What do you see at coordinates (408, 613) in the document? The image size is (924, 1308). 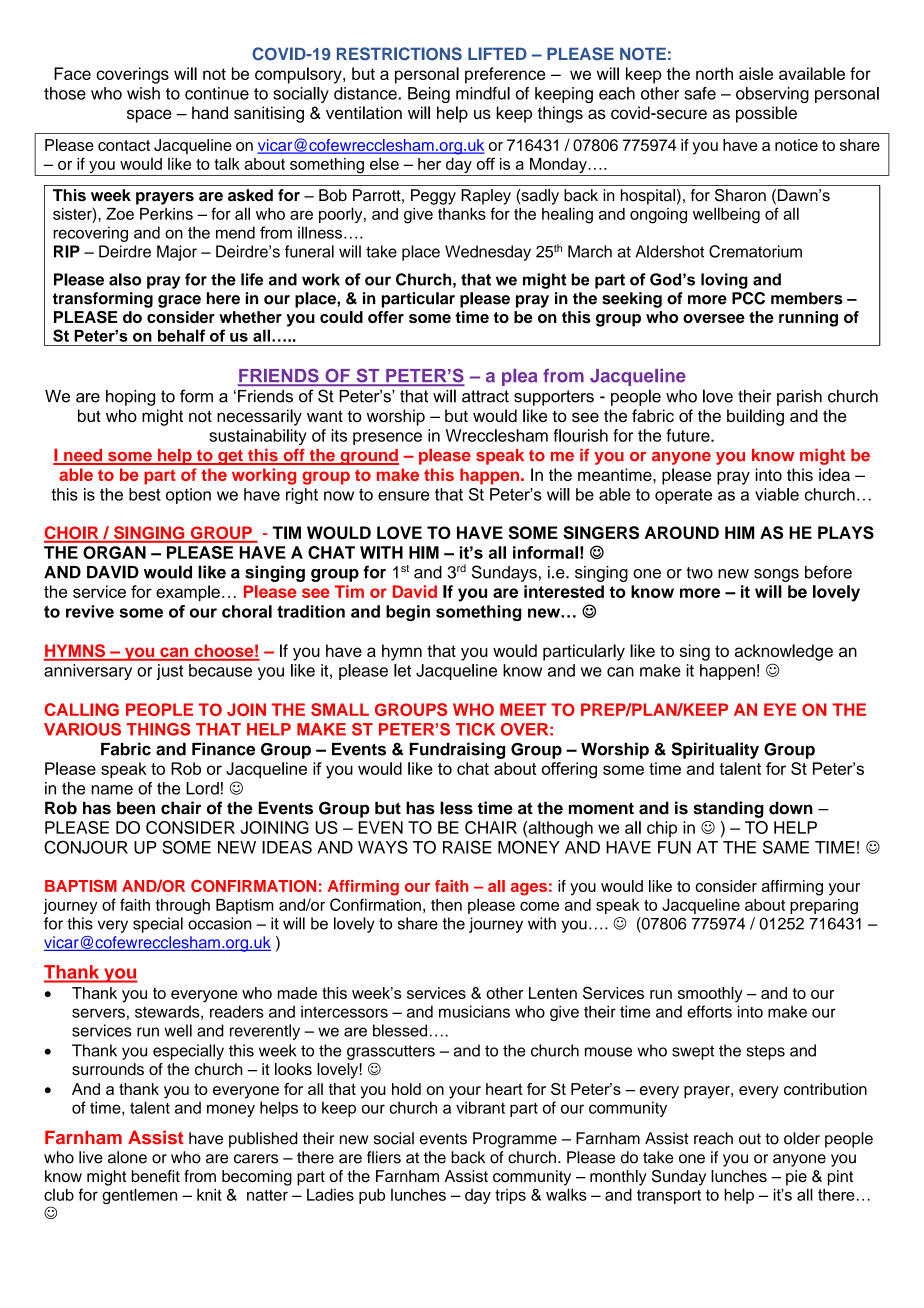 I see `begin` at bounding box center [408, 613].
